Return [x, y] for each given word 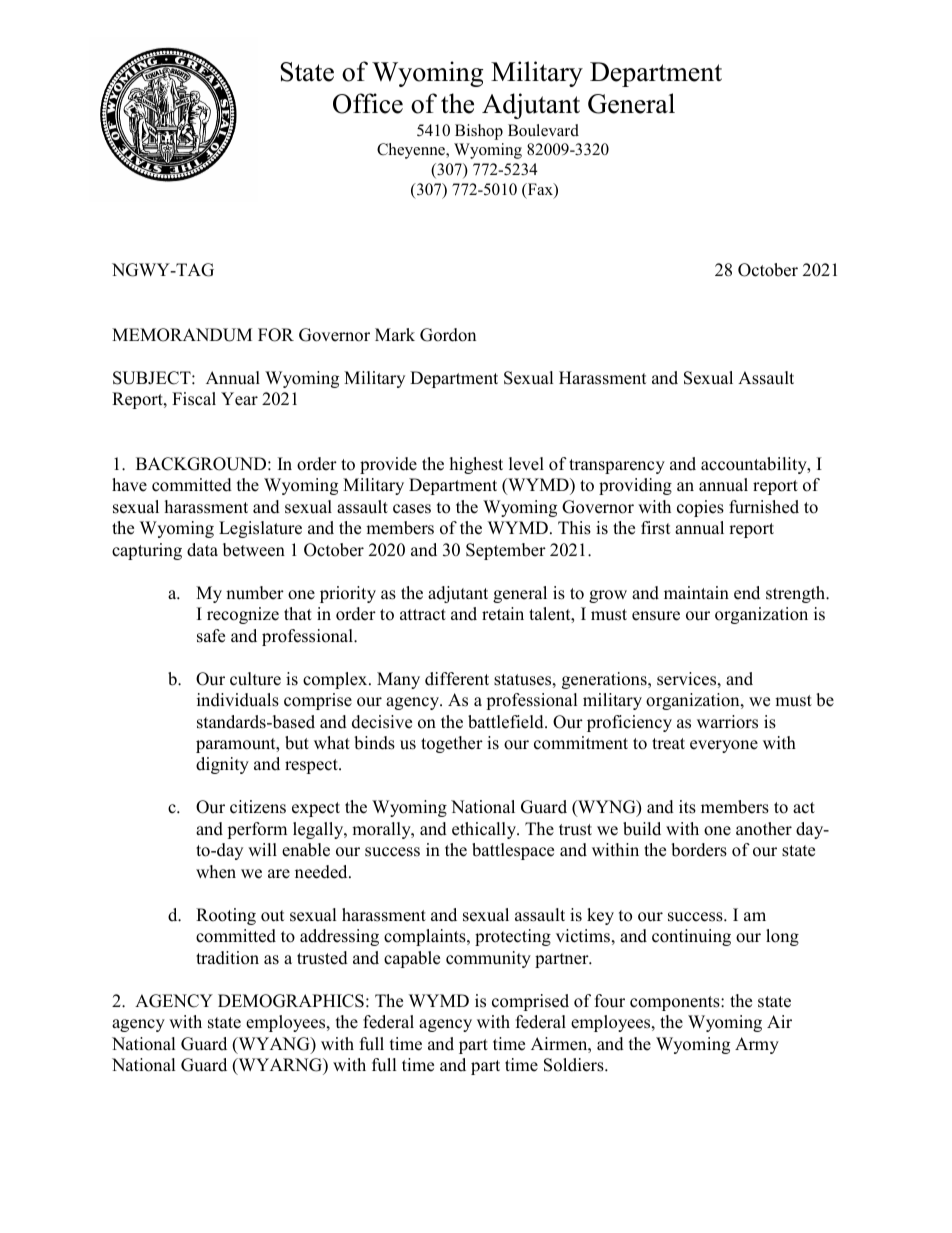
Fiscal [194, 399]
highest [476, 465]
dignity [222, 765]
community [488, 959]
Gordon [448, 335]
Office [368, 103]
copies [700, 508]
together [452, 744]
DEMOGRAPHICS [291, 1001]
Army [757, 1045]
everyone [724, 746]
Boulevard [543, 130]
